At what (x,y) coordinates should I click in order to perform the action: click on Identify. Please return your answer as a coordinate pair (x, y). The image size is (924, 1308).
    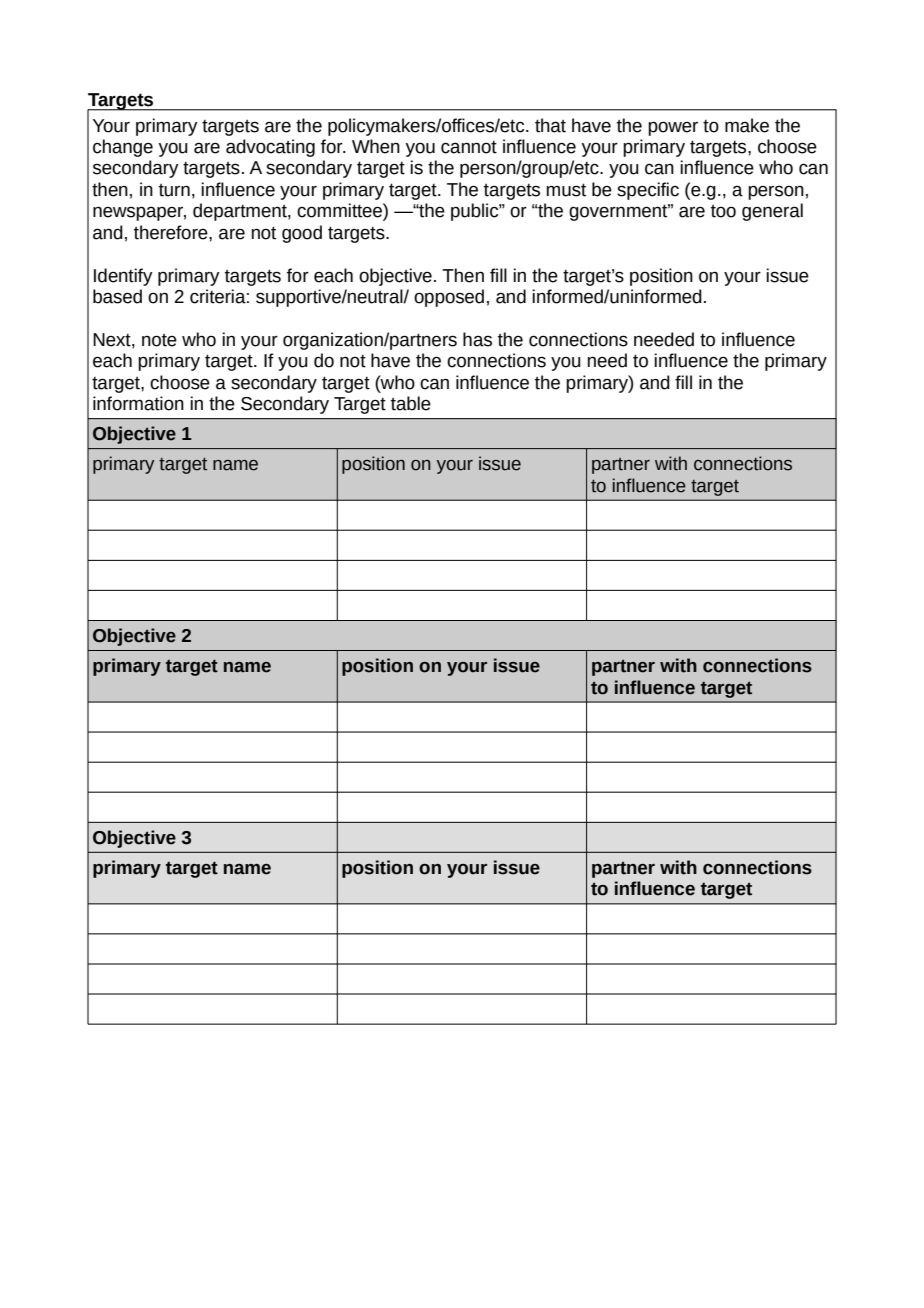
    Looking at the image, I should click on (123, 277).
